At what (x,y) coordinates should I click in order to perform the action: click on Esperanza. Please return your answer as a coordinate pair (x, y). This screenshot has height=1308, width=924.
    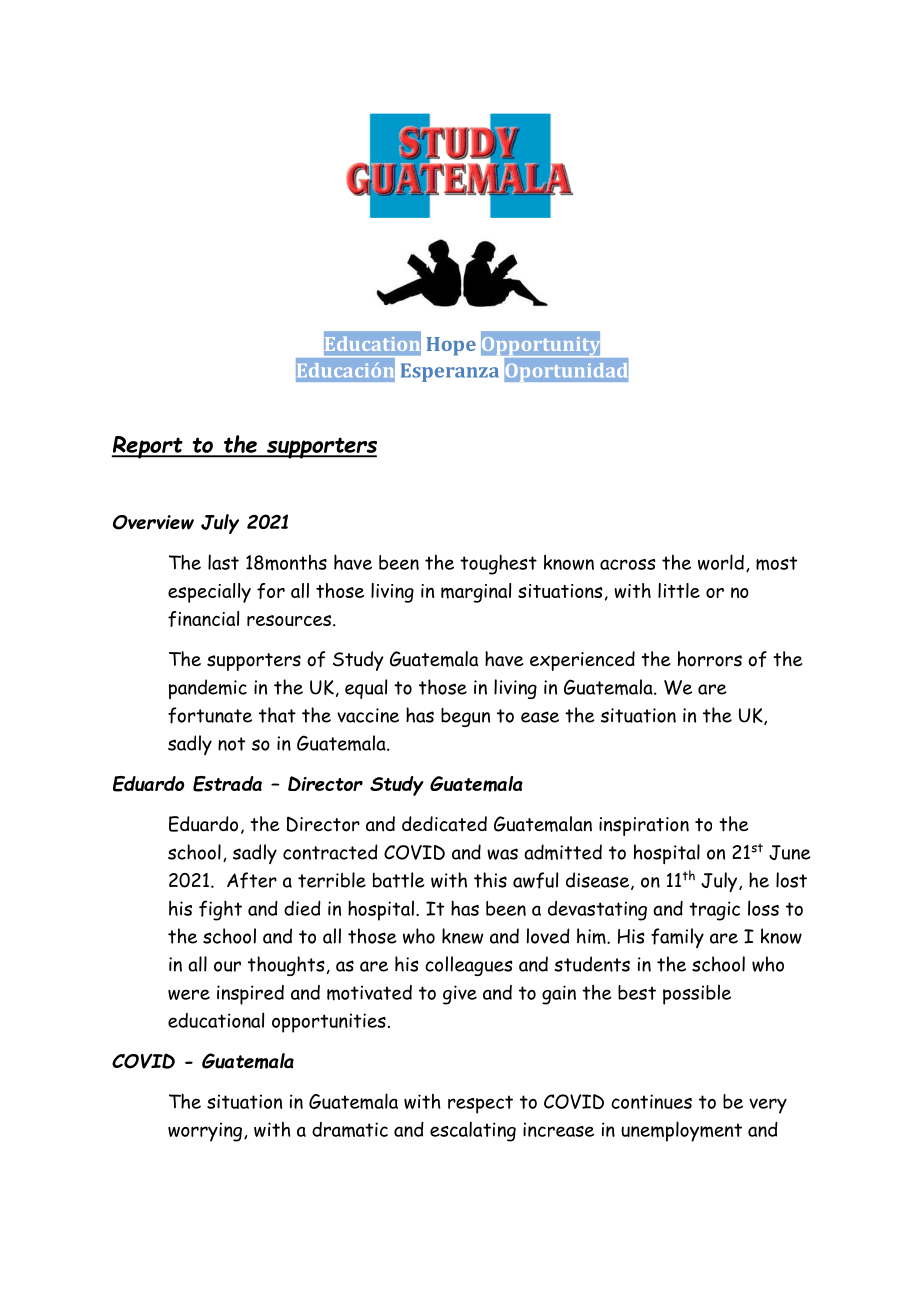
    Looking at the image, I should click on (450, 372).
